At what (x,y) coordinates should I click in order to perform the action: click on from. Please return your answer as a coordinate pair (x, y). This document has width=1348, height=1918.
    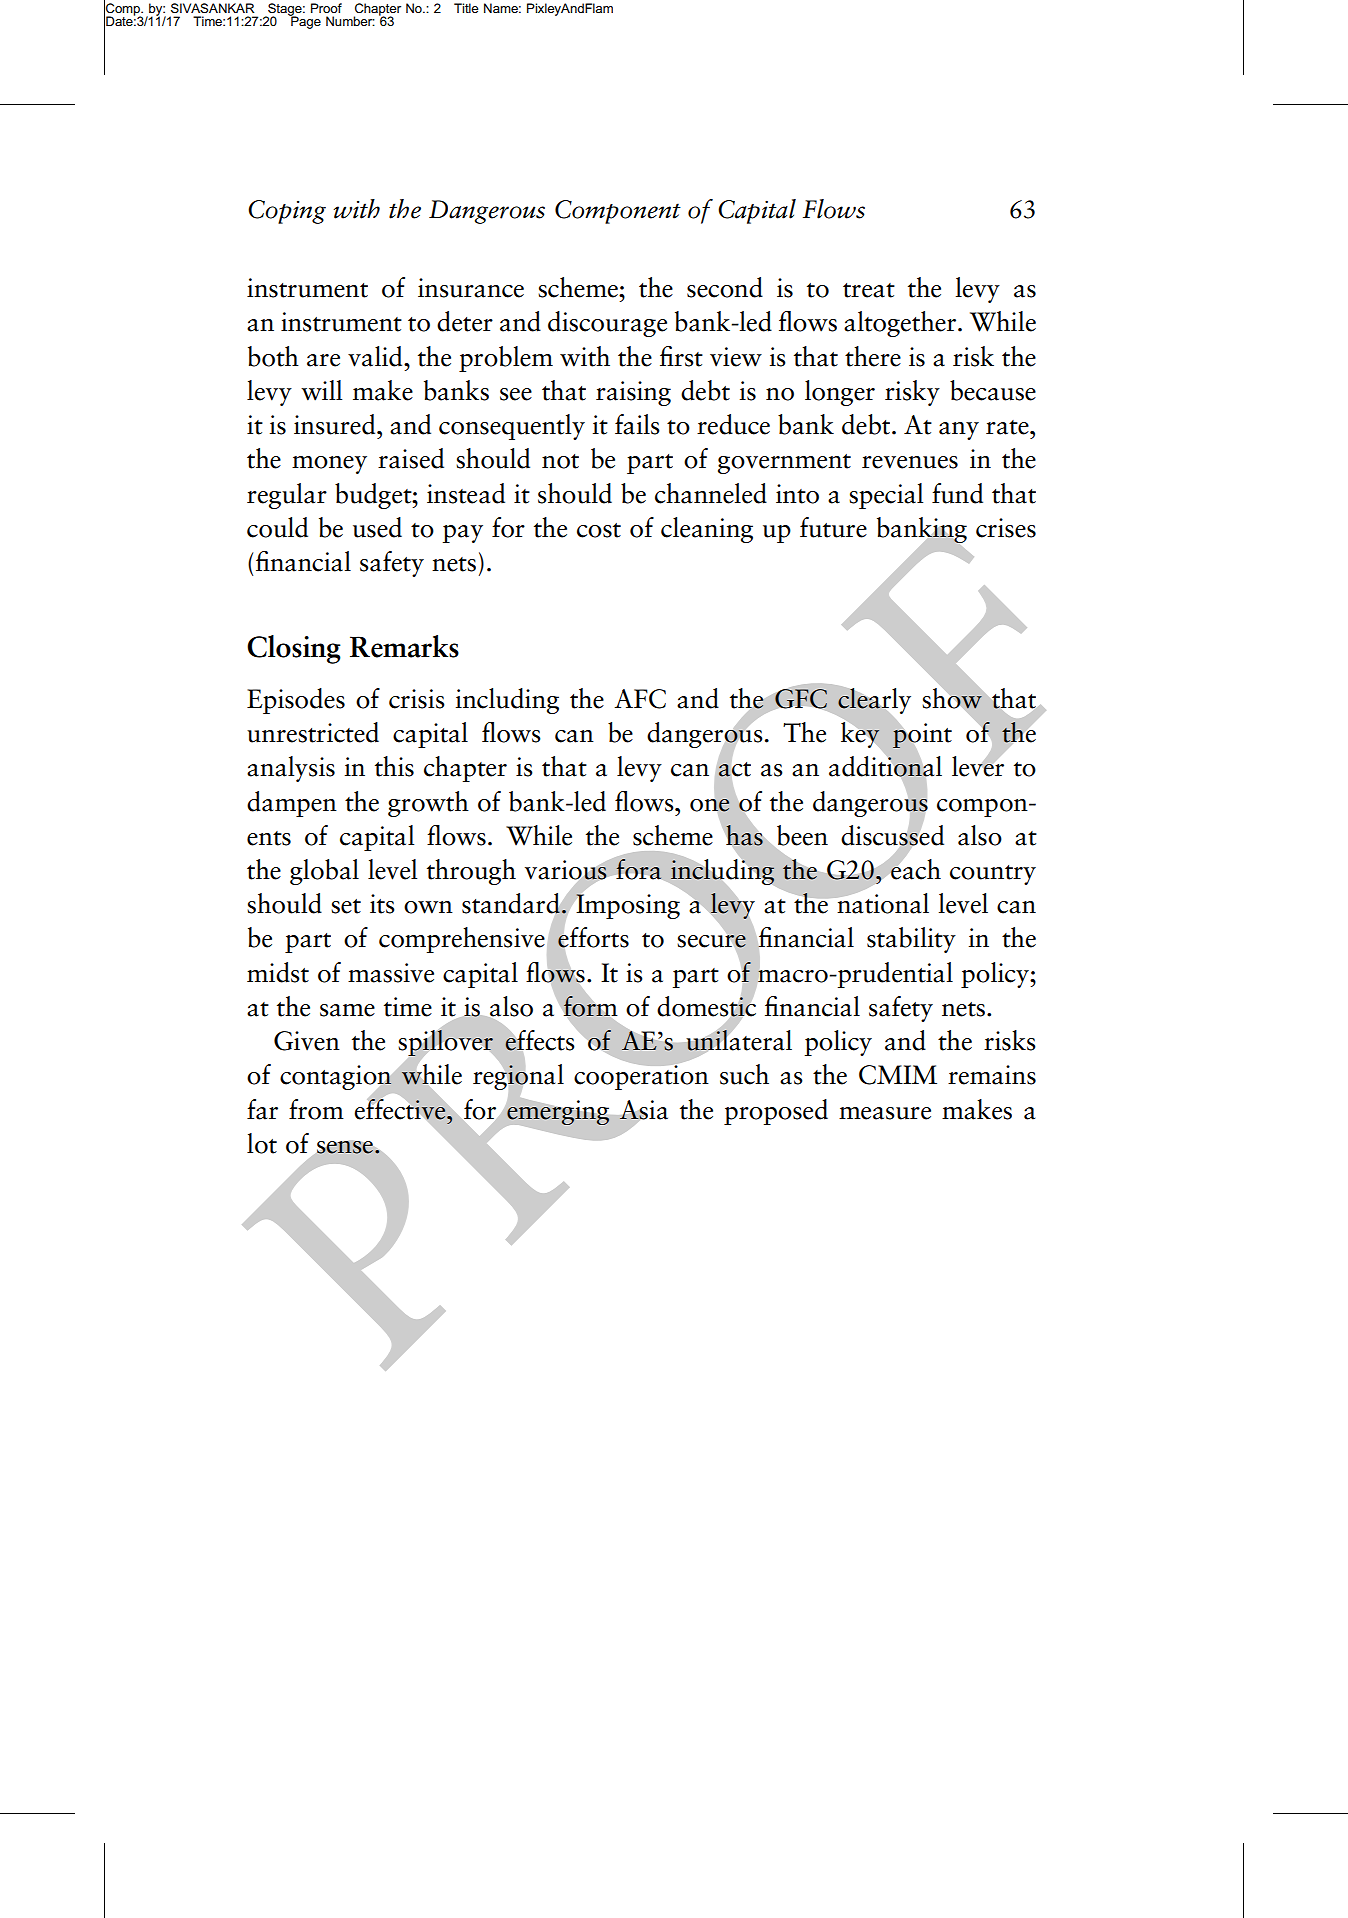
    Looking at the image, I should click on (316, 1109).
